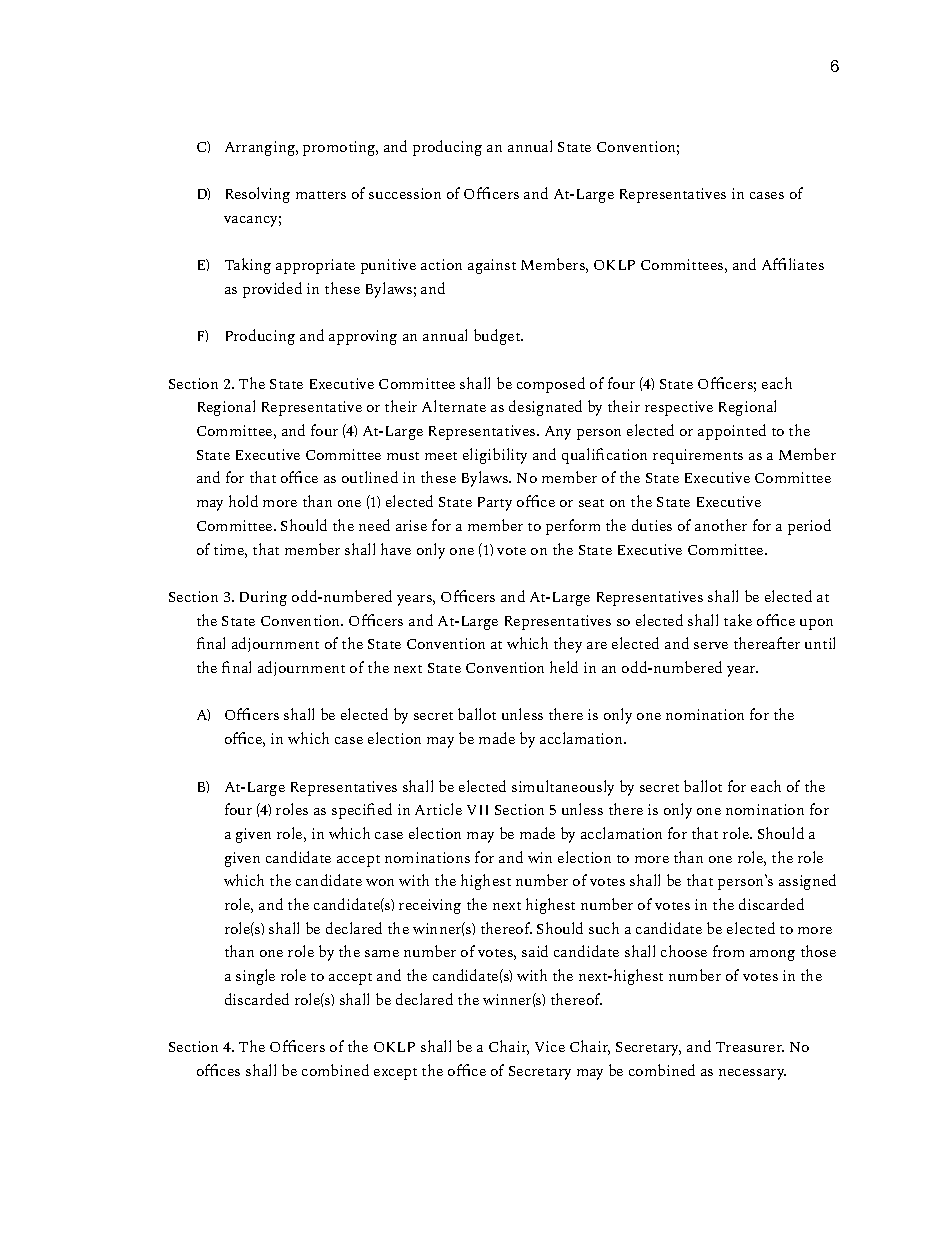  Describe the element at coordinates (721, 525) in the screenshot. I see `another` at that location.
